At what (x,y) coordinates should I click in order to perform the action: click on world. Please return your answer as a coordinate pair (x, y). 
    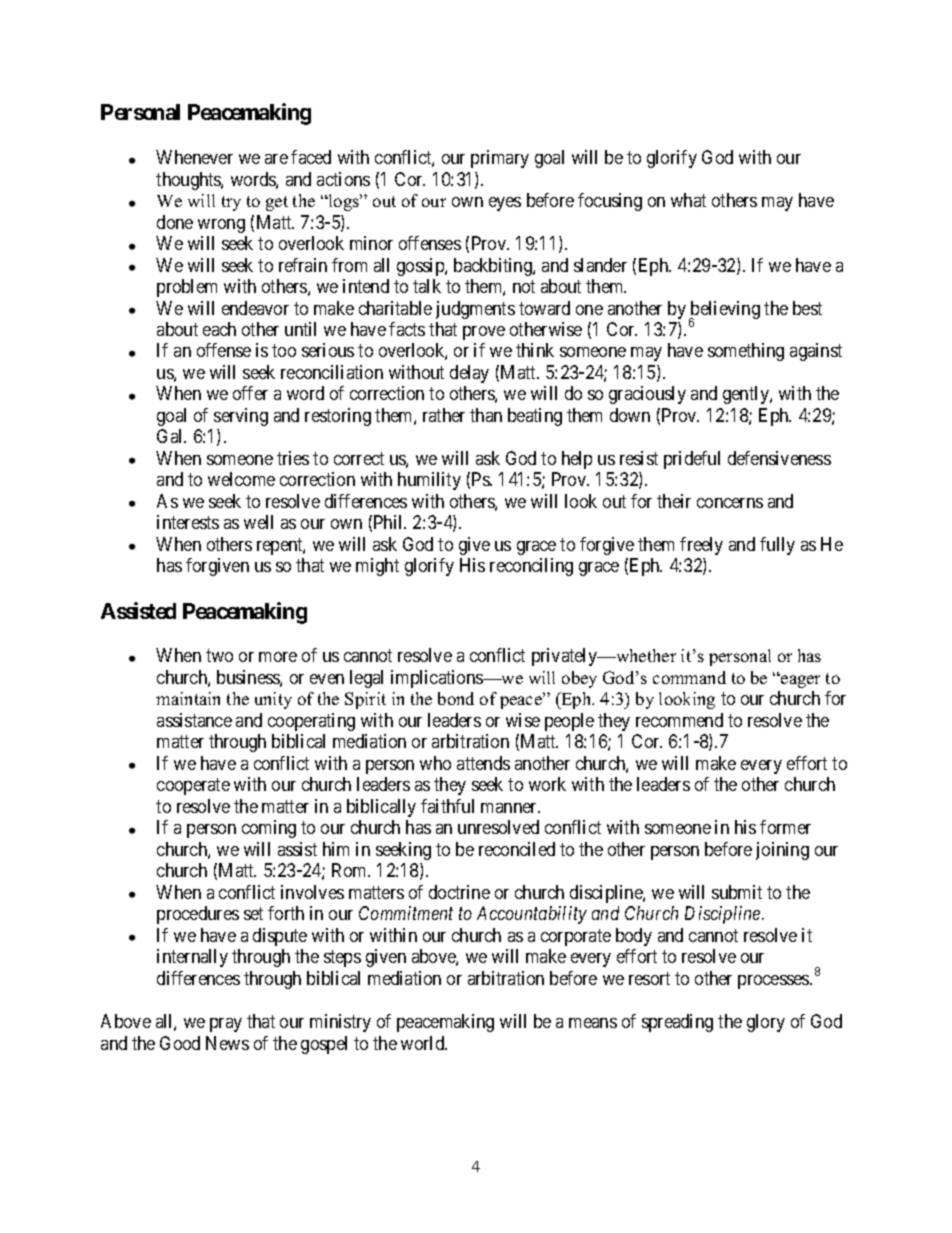
    Looking at the image, I should click on (424, 1043).
